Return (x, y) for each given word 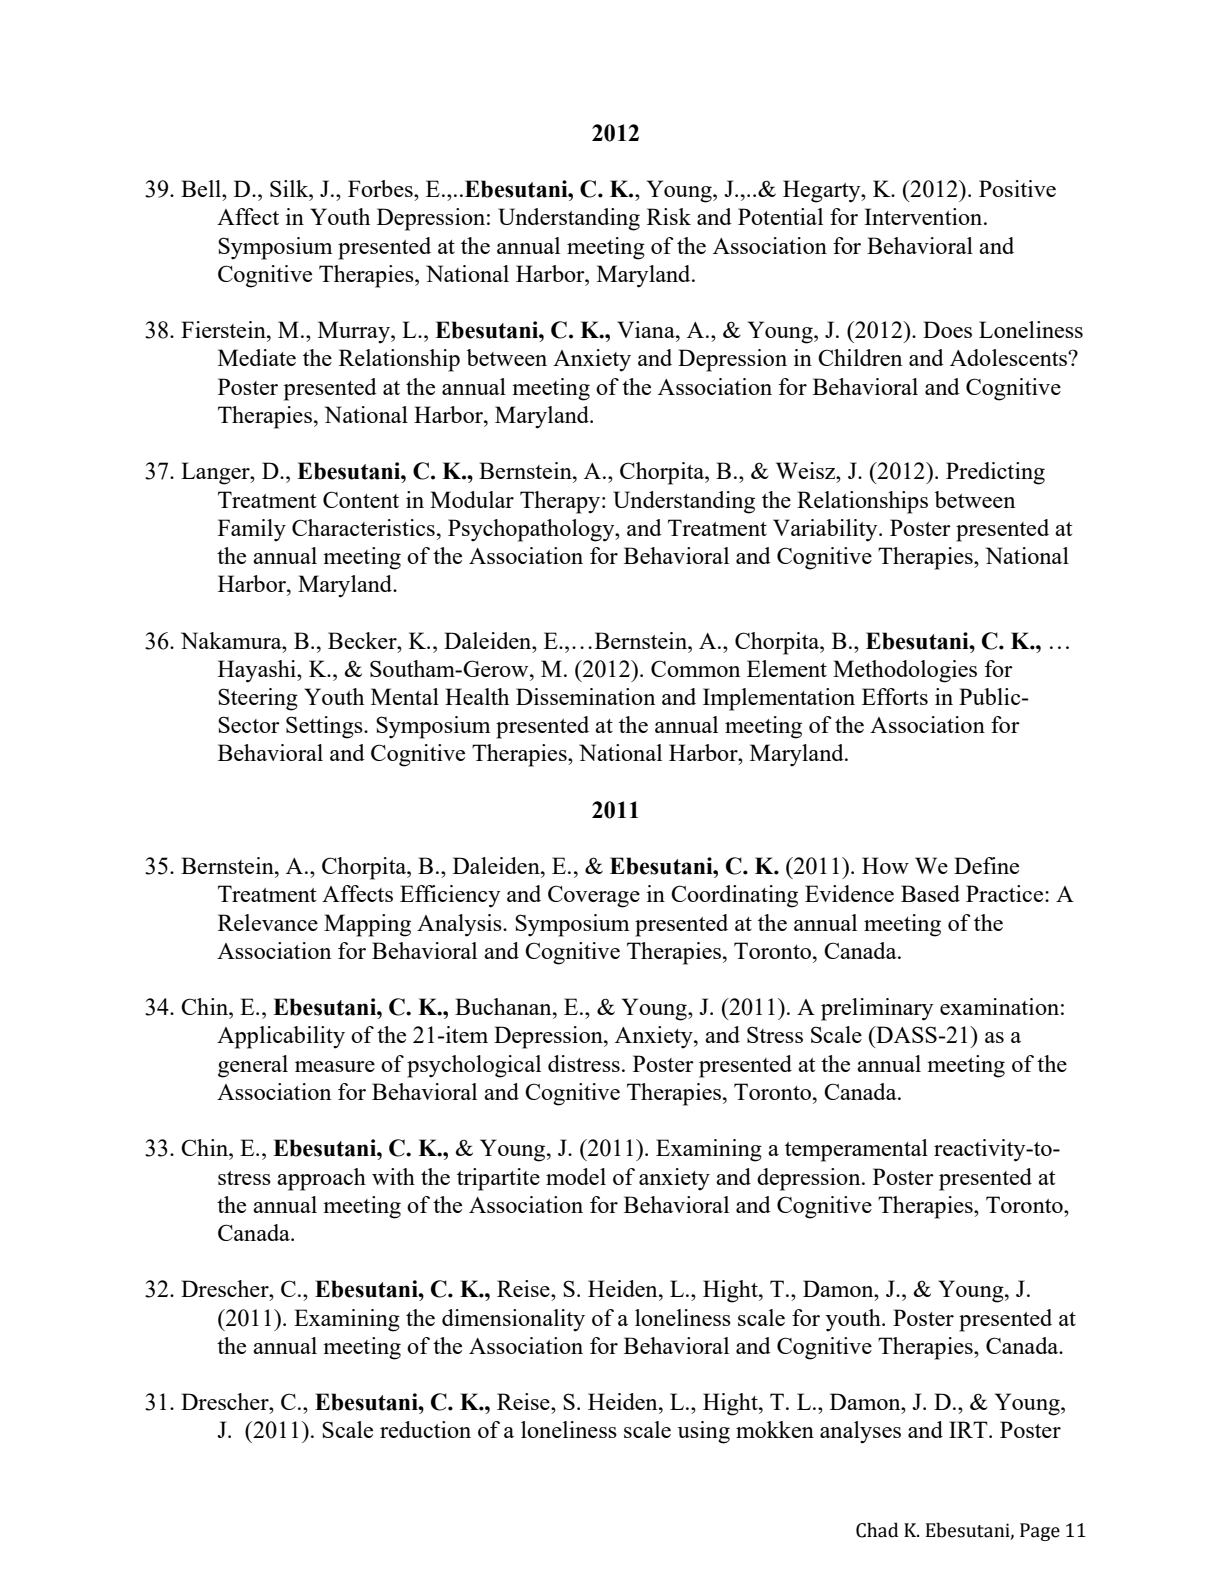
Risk (669, 216)
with (393, 1176)
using (704, 1432)
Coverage (594, 896)
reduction (425, 1429)
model (576, 1176)
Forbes (381, 188)
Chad (877, 1530)
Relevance (268, 922)
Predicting (995, 473)
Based (930, 893)
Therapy (561, 502)
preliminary (877, 1009)
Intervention (924, 216)
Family (252, 530)
